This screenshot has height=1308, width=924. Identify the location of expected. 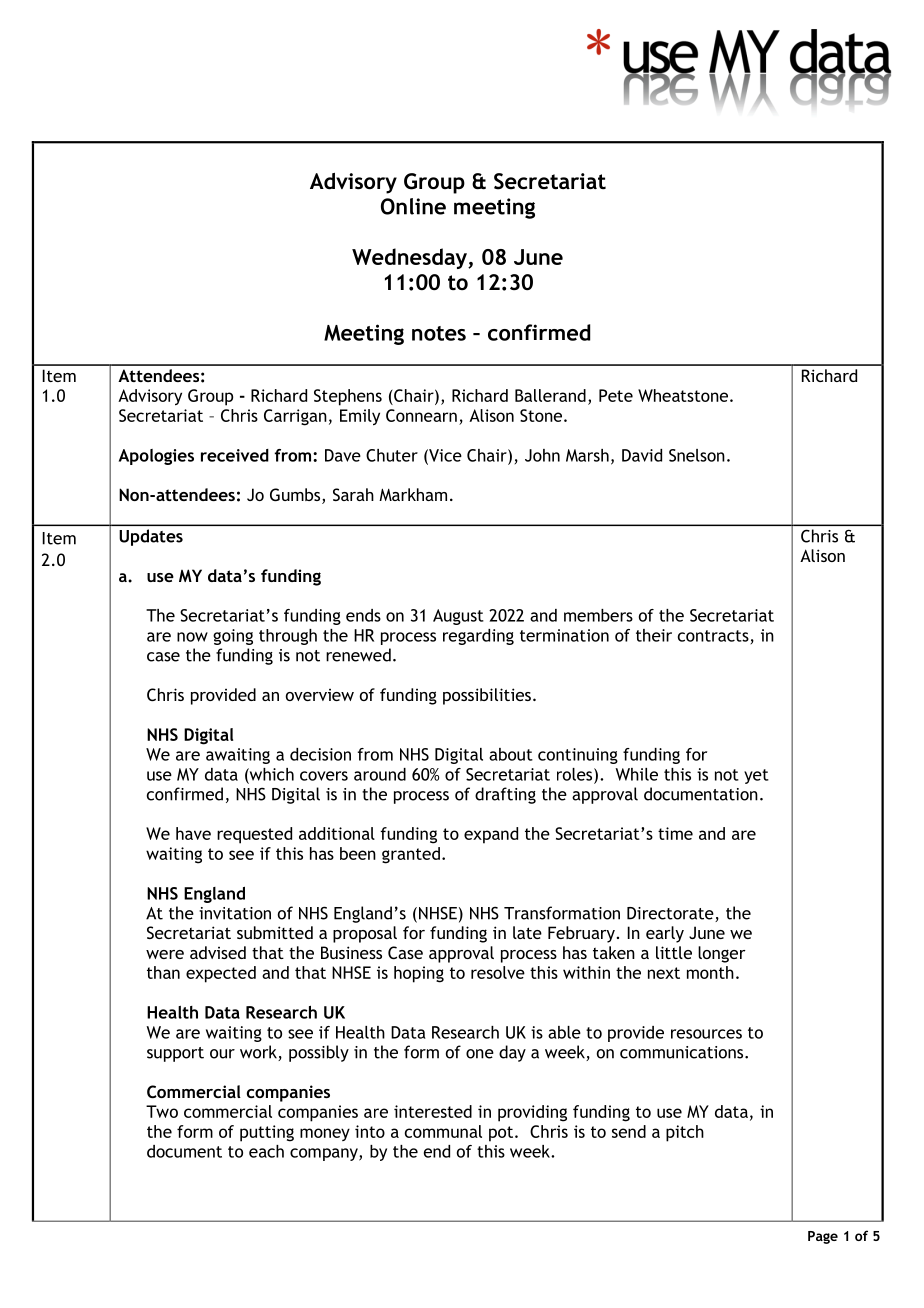
(221, 974).
